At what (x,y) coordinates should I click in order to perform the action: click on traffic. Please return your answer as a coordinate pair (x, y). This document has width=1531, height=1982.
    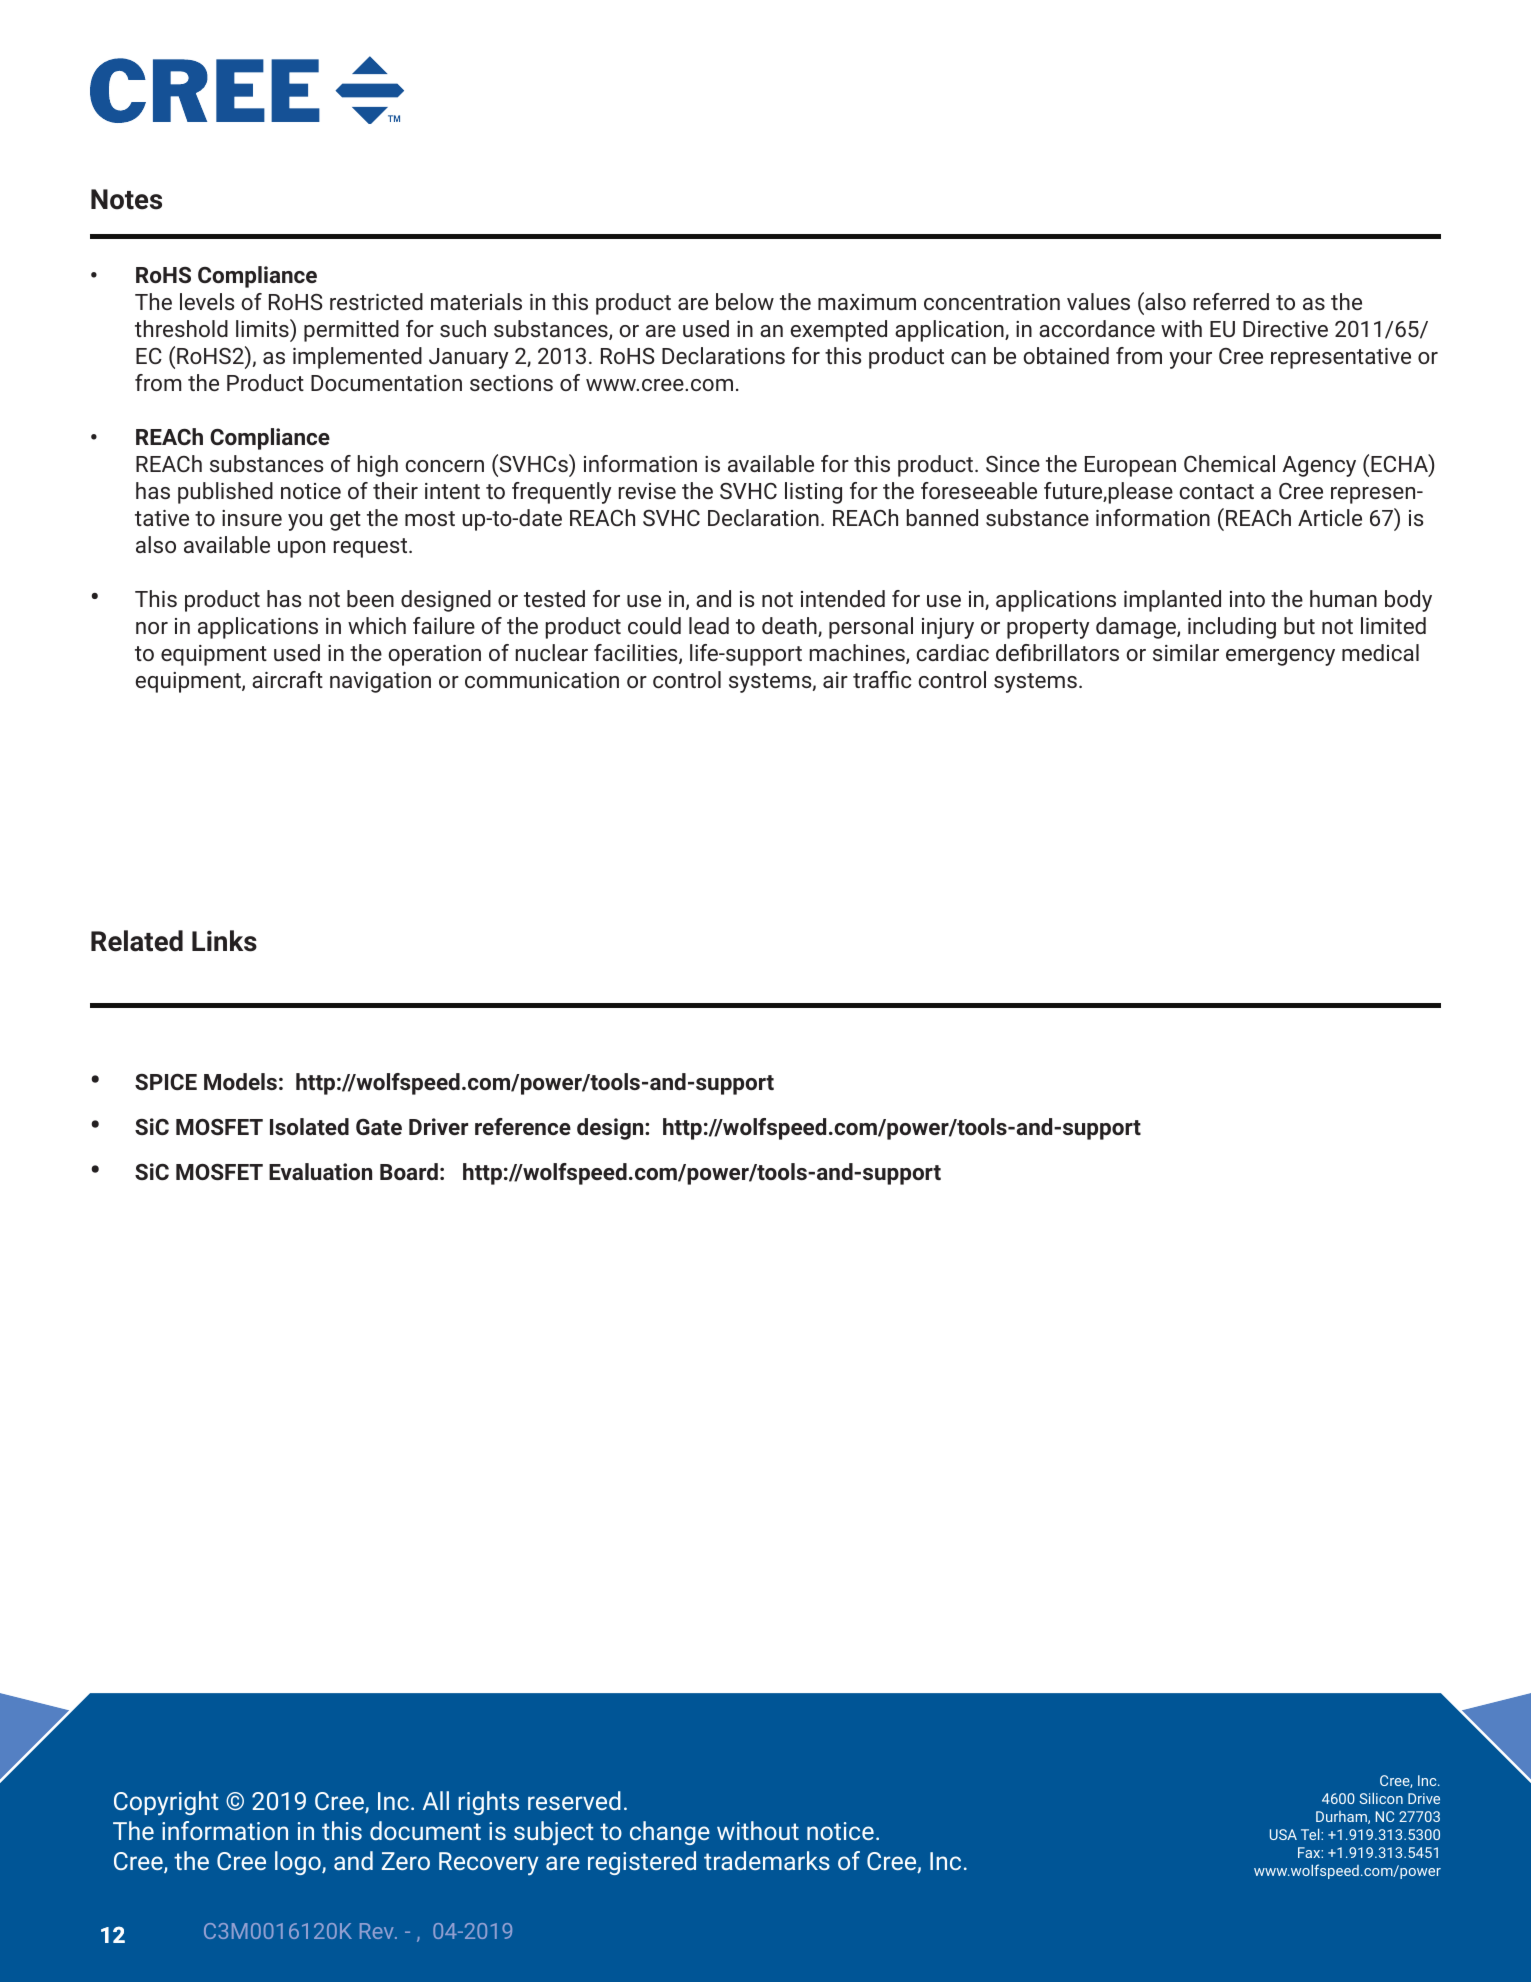
    Looking at the image, I should click on (882, 679).
